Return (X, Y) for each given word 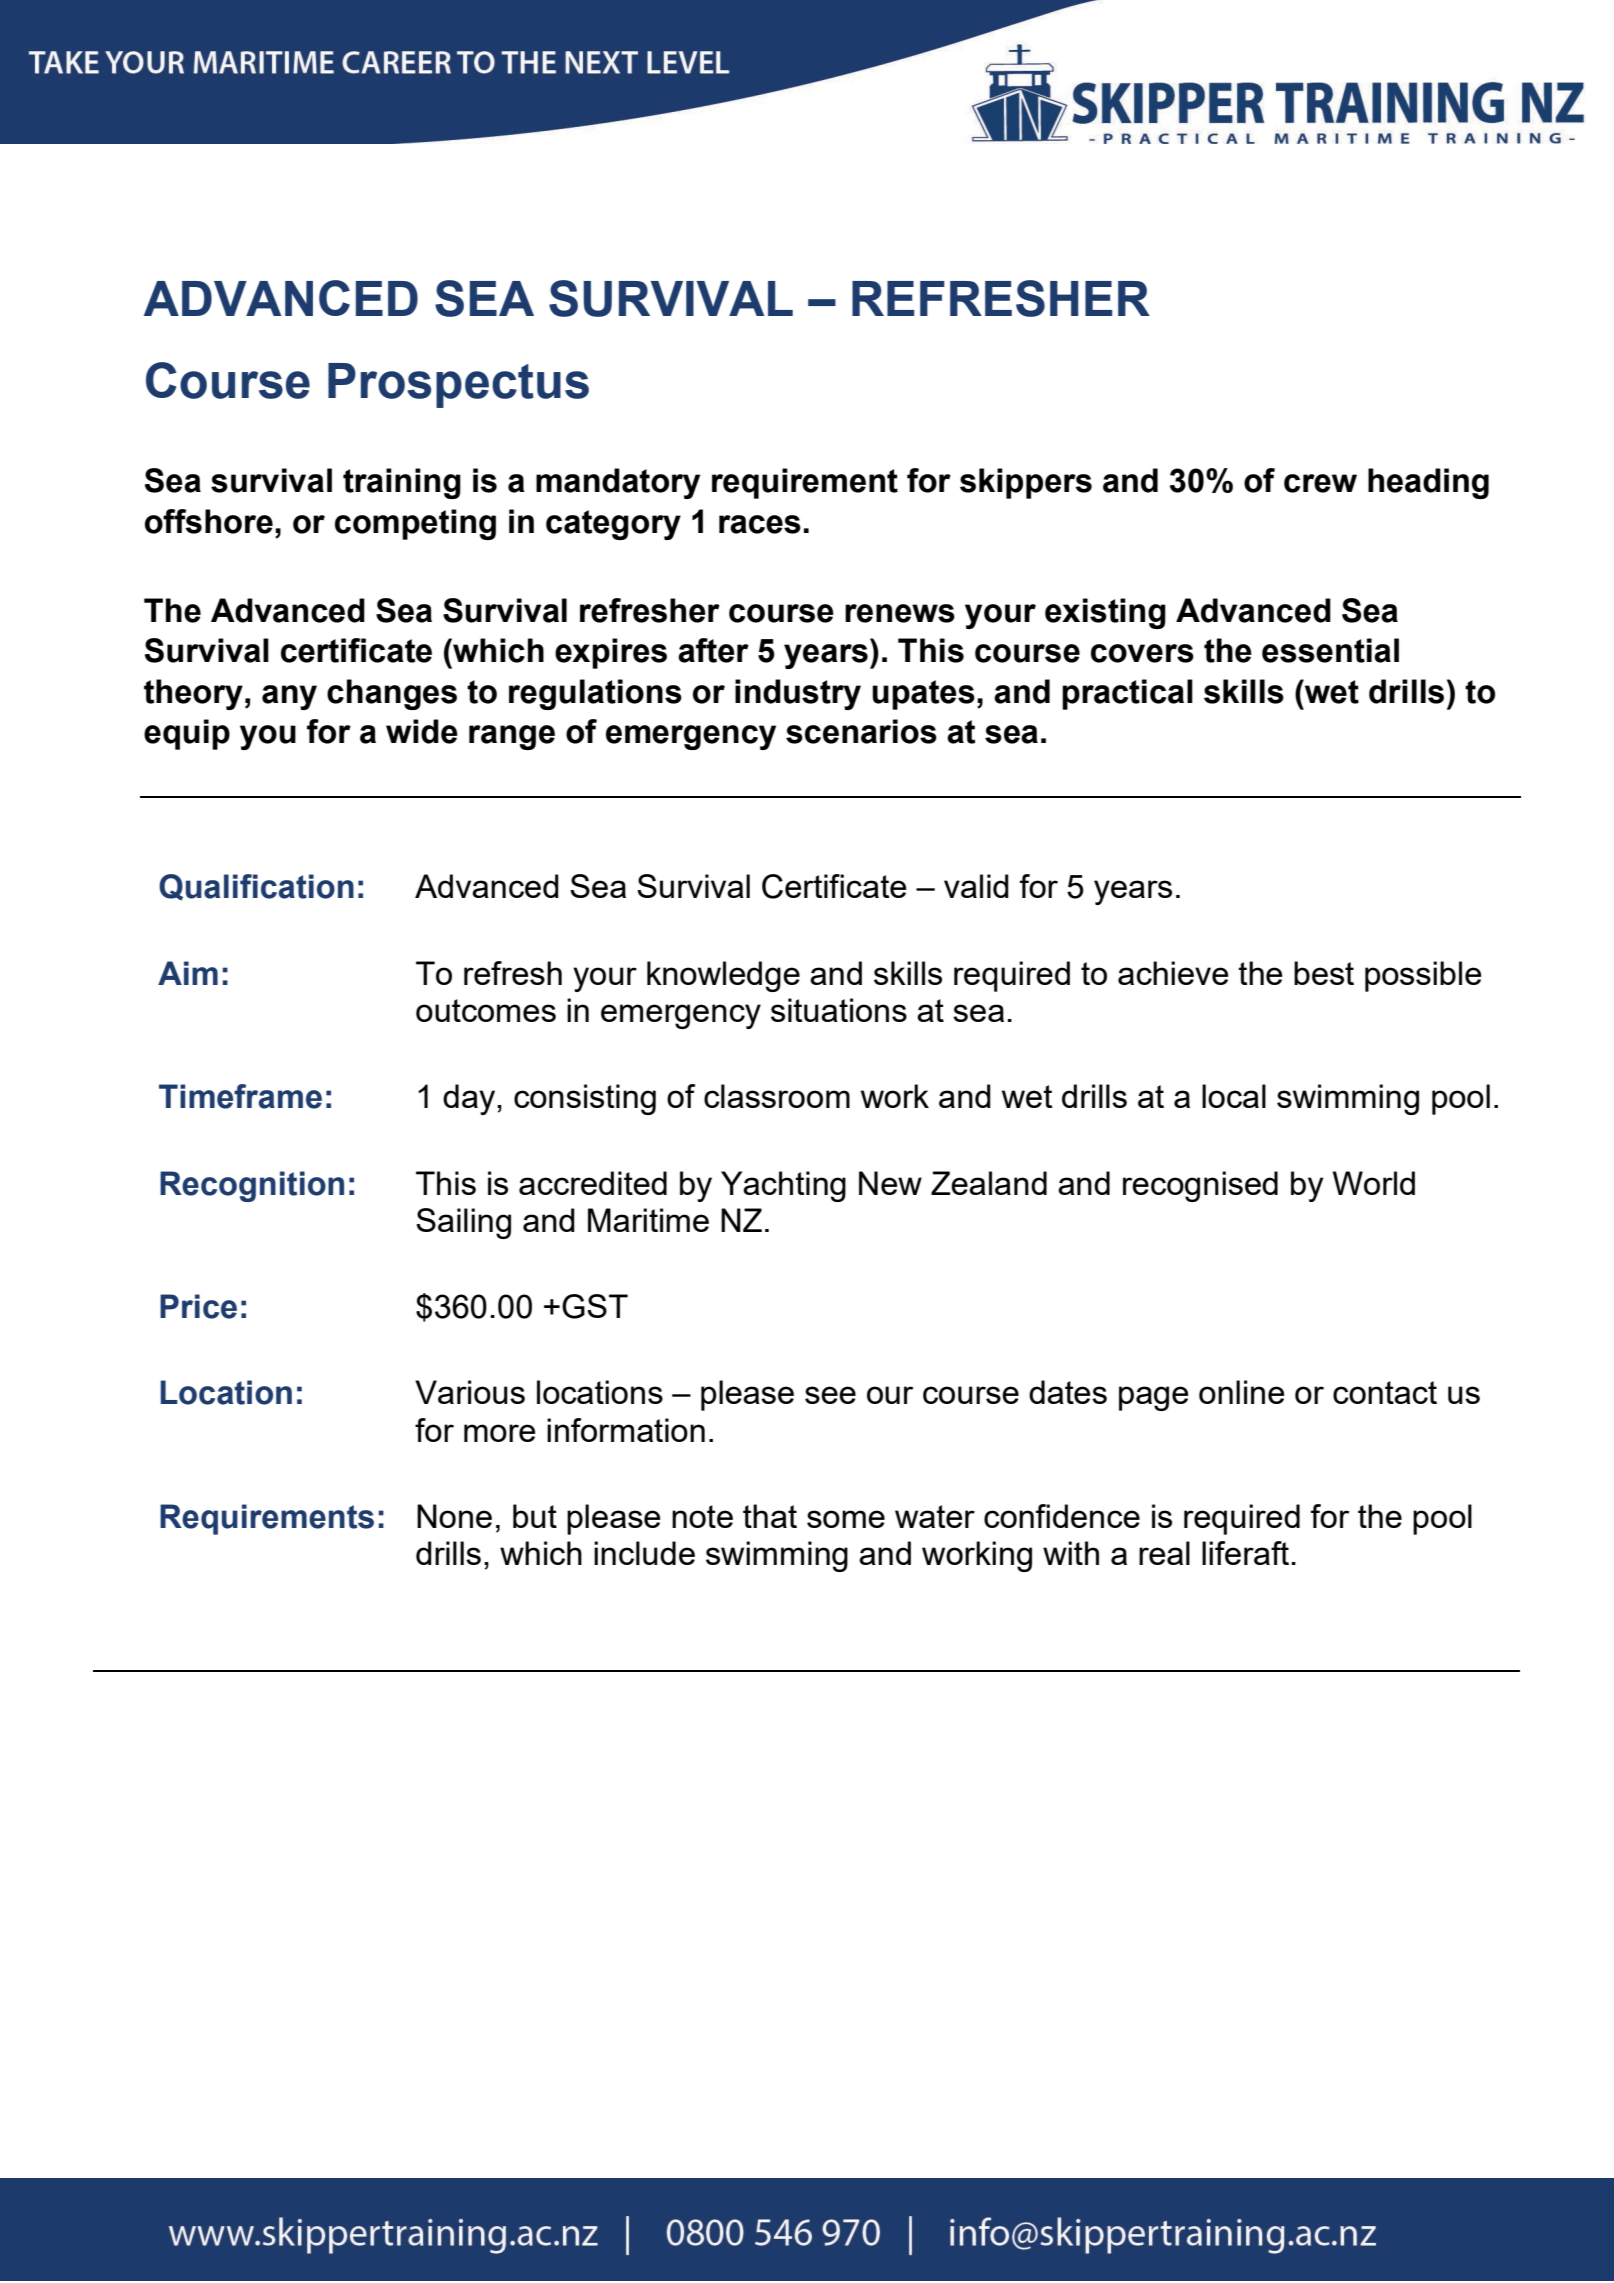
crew (1320, 483)
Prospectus (458, 385)
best (1324, 973)
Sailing (463, 1223)
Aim (188, 973)
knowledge (723, 976)
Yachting (783, 1186)
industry (798, 694)
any (289, 697)
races (760, 524)
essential (1330, 650)
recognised (1200, 1186)
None (454, 1516)
